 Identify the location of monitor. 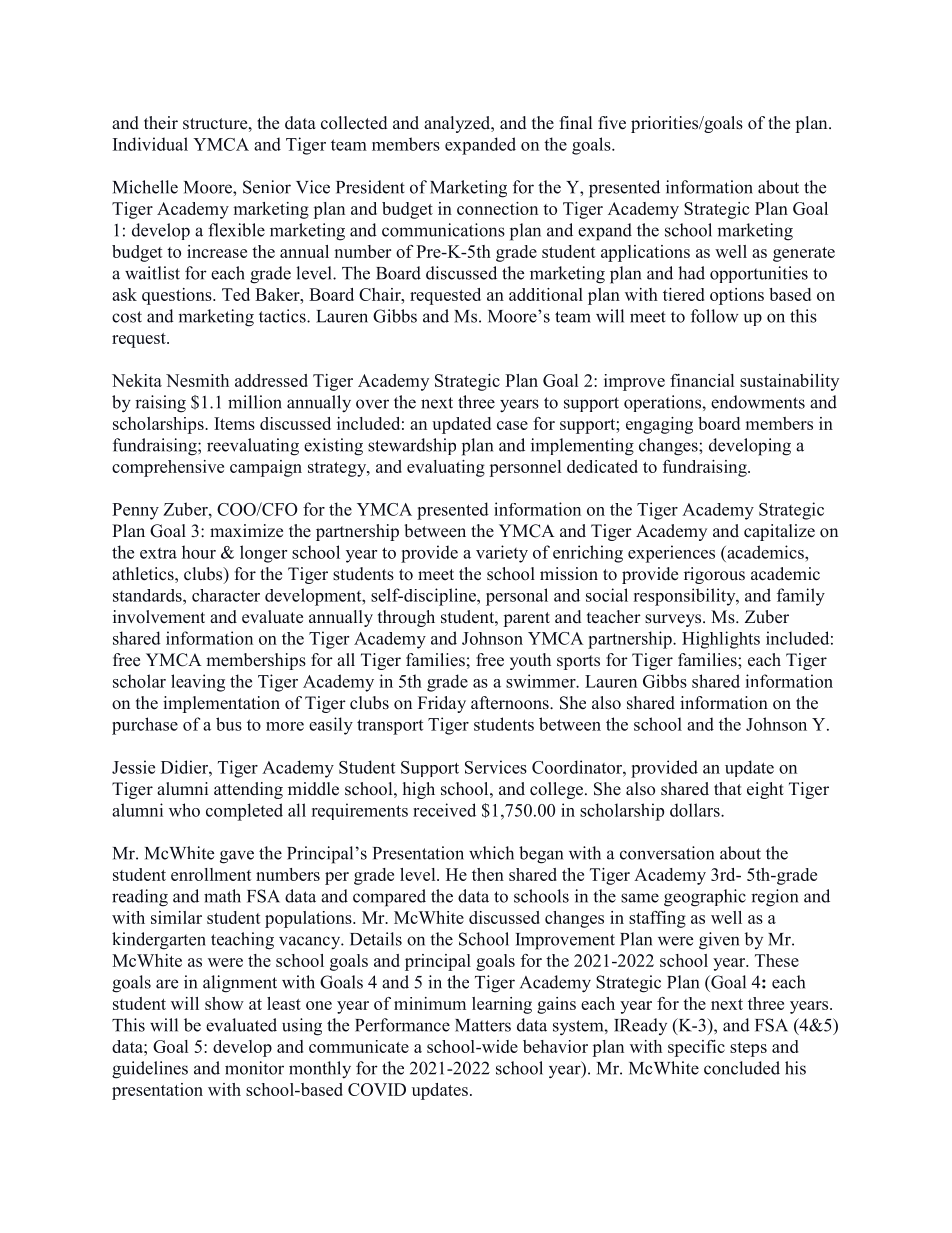
(254, 1068).
